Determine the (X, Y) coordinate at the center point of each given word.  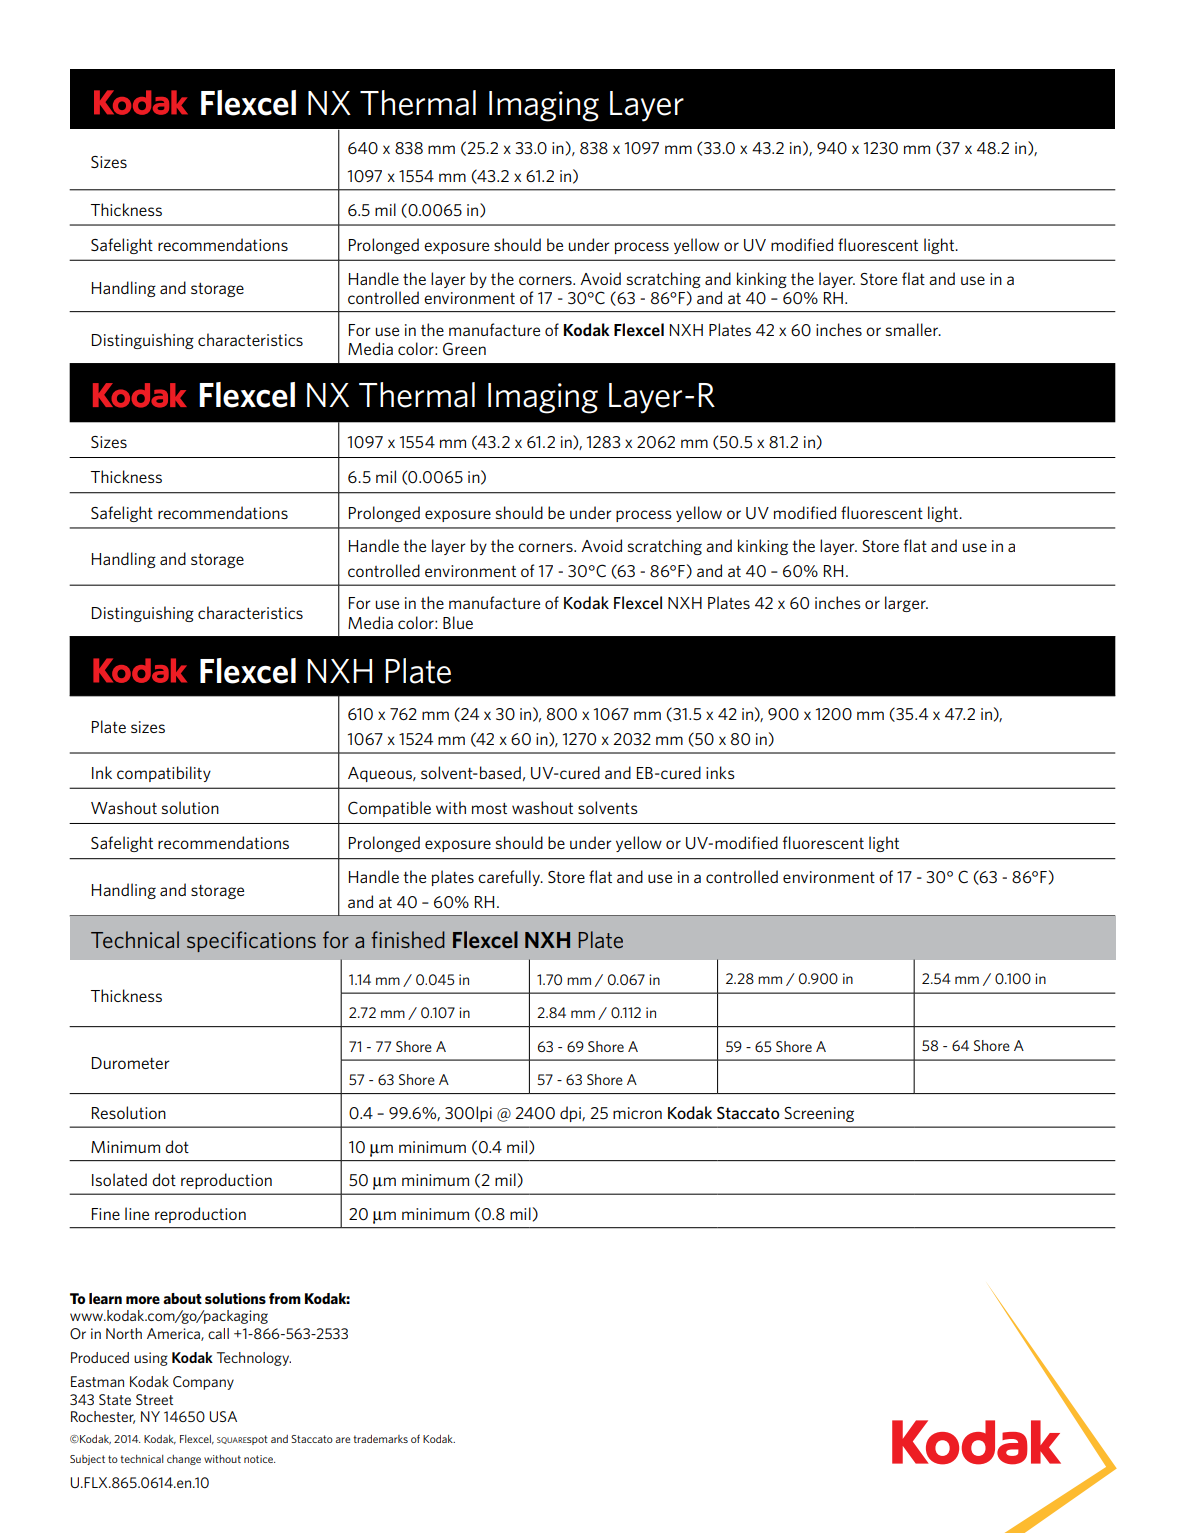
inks (720, 772)
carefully (510, 878)
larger (906, 604)
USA (223, 1416)
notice (259, 1459)
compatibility (164, 774)
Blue (458, 622)
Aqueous (381, 774)
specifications (251, 941)
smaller (913, 329)
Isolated (119, 1179)
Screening (819, 1114)
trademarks (380, 1438)
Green (464, 349)
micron (637, 1113)
